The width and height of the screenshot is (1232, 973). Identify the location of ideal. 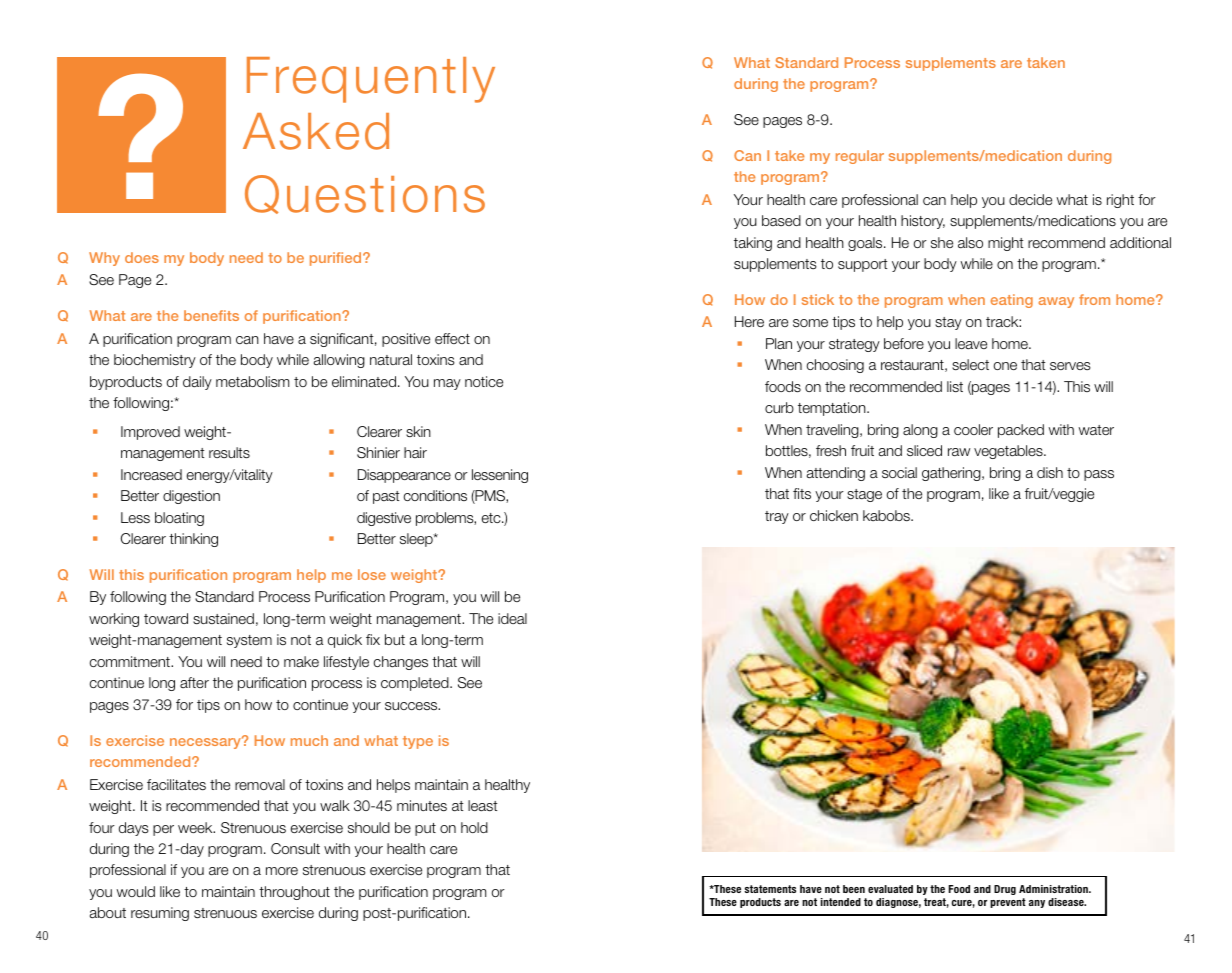
(512, 618).
